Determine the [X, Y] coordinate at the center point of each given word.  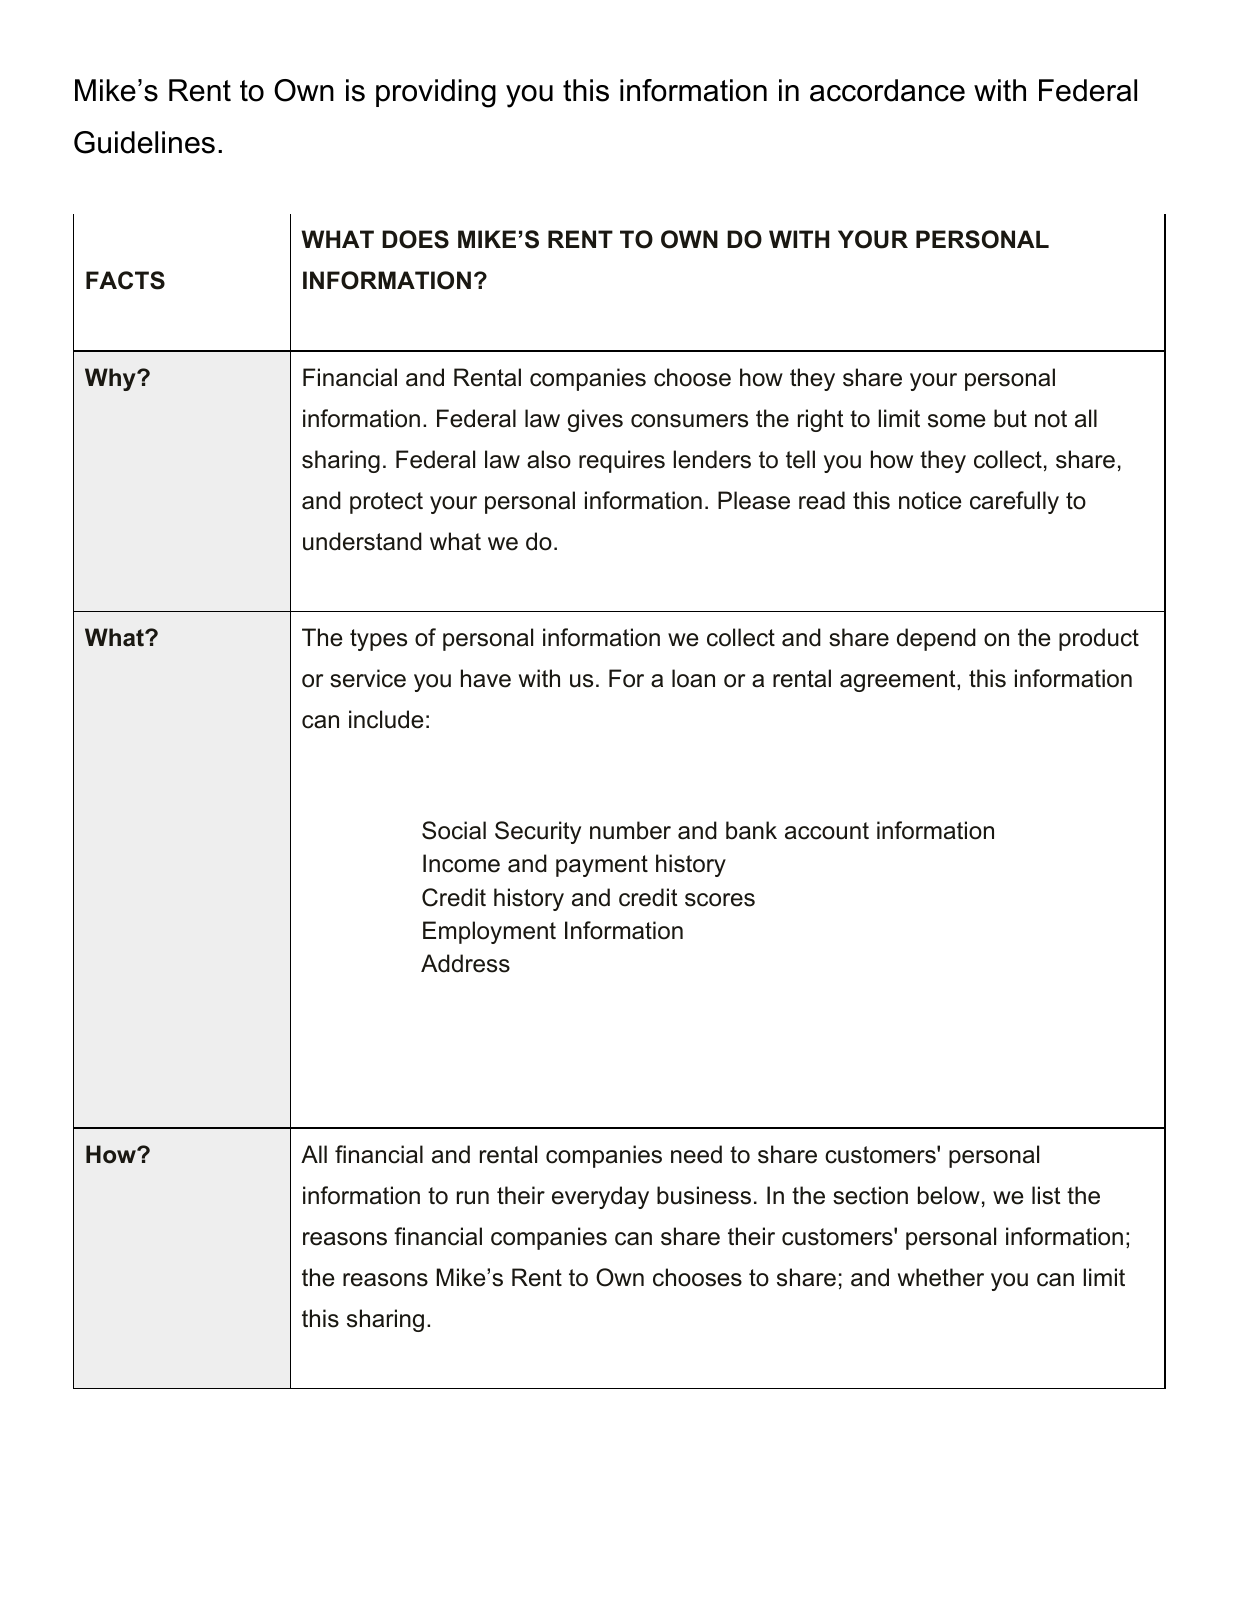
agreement [898, 681]
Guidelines [144, 142]
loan [693, 678]
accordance [887, 90]
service [368, 678]
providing [436, 93]
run [473, 1198]
